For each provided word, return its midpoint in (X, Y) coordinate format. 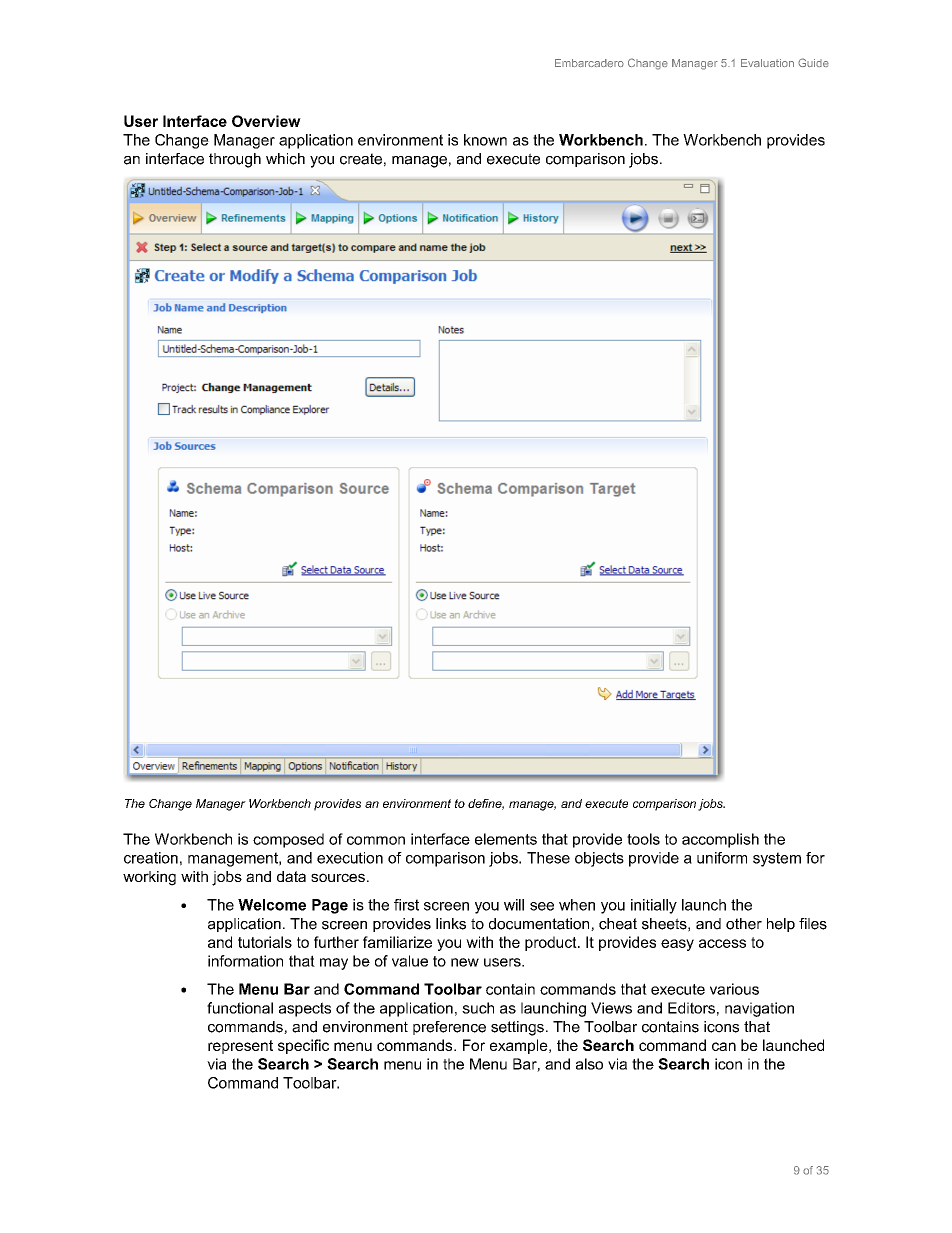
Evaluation (767, 63)
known (485, 140)
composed (288, 840)
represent (240, 1047)
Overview (266, 121)
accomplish (720, 840)
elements (506, 839)
